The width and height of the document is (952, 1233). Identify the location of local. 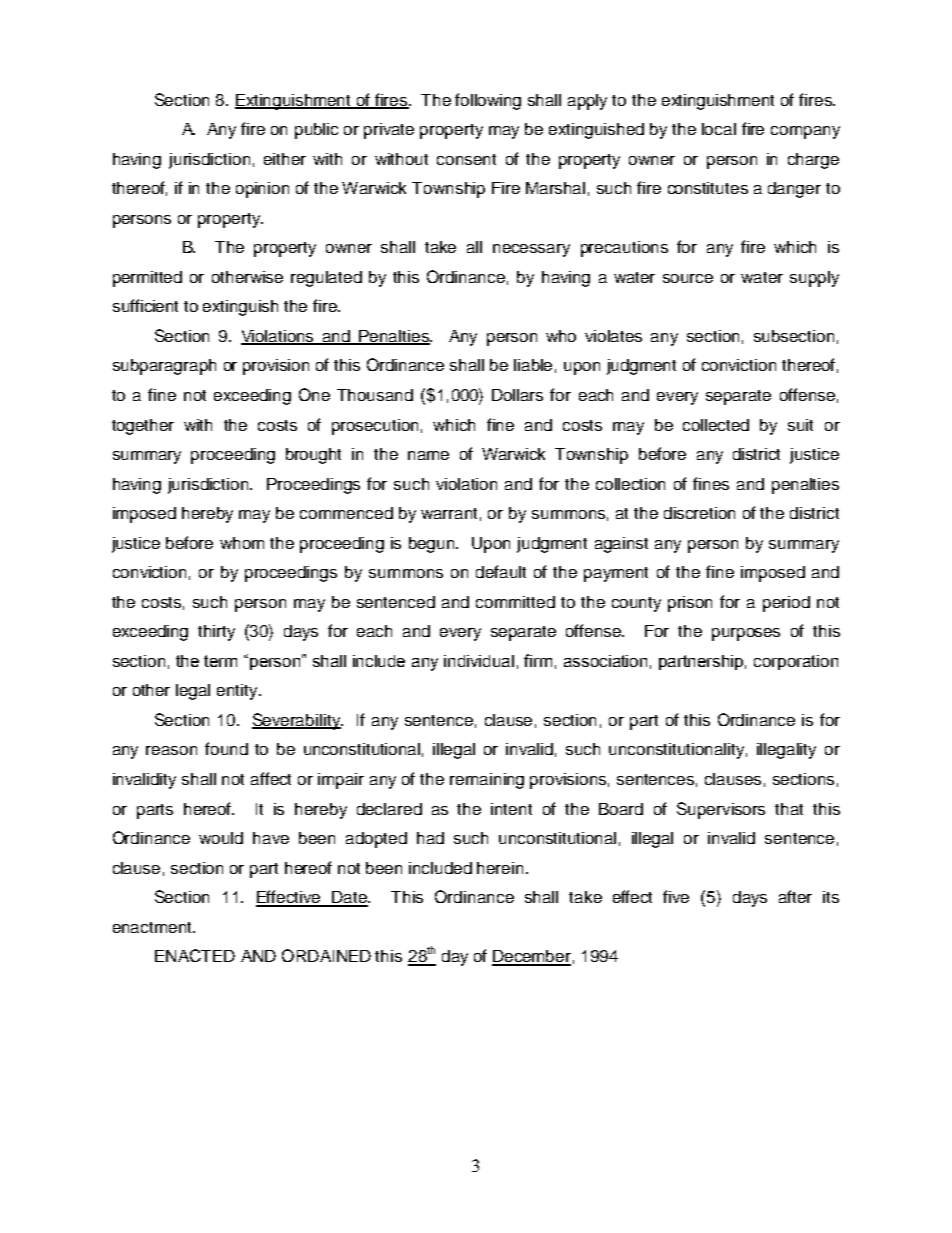
(719, 129).
